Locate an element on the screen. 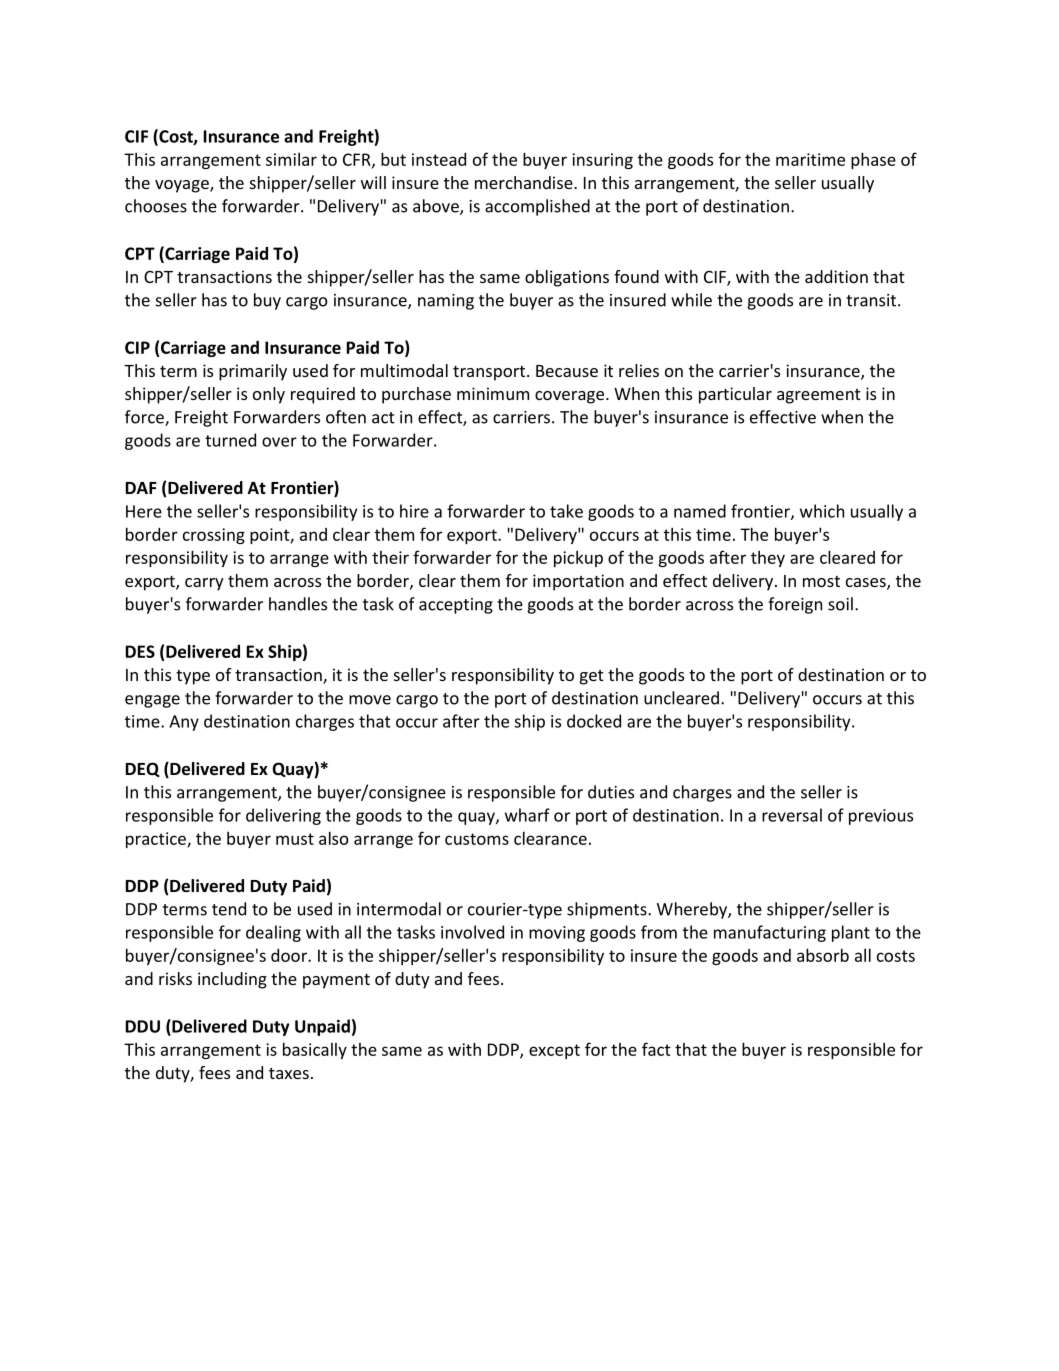  reversal is located at coordinates (792, 815).
